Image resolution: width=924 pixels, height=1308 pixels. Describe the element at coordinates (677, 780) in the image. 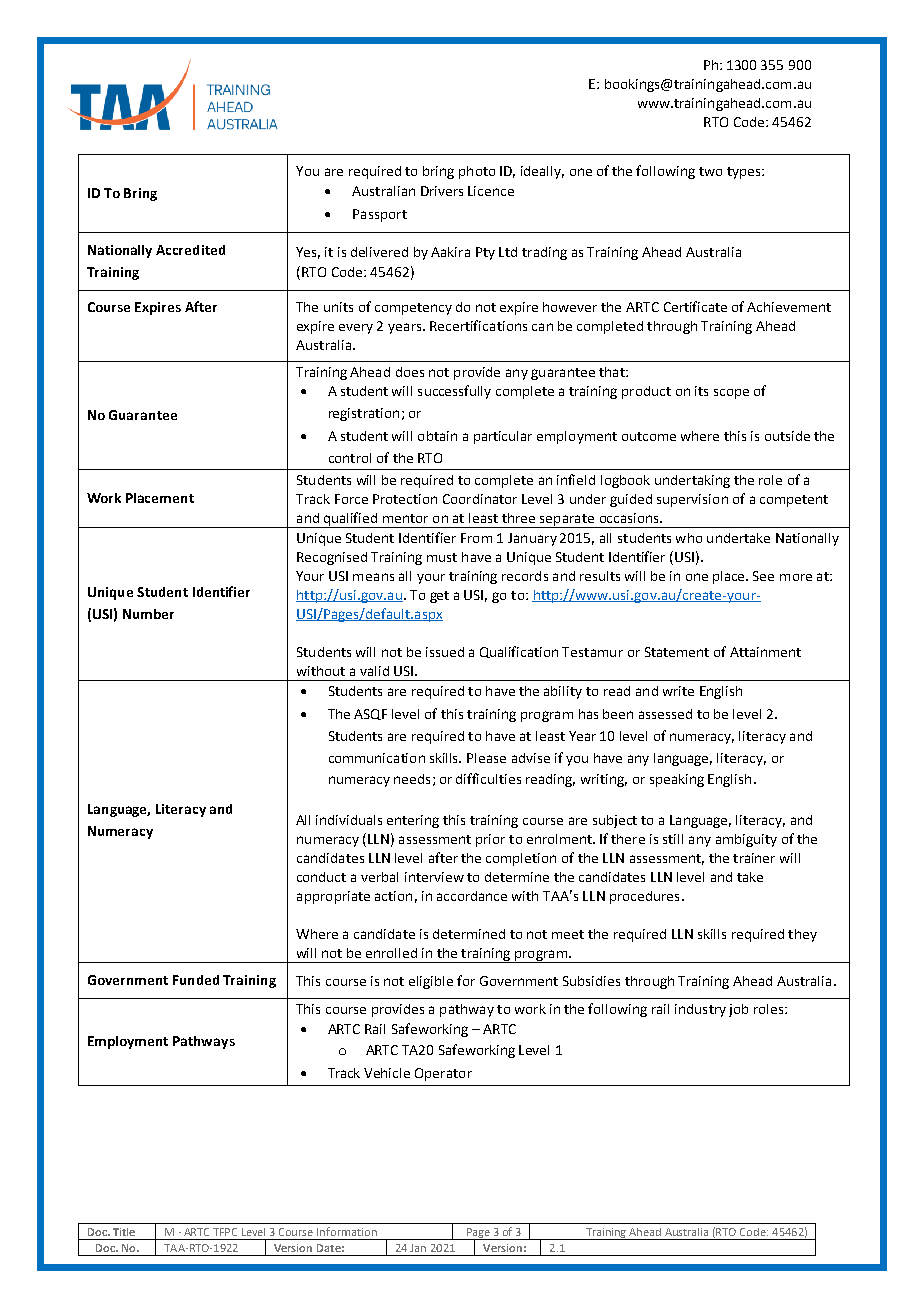

I see `speaking` at that location.
